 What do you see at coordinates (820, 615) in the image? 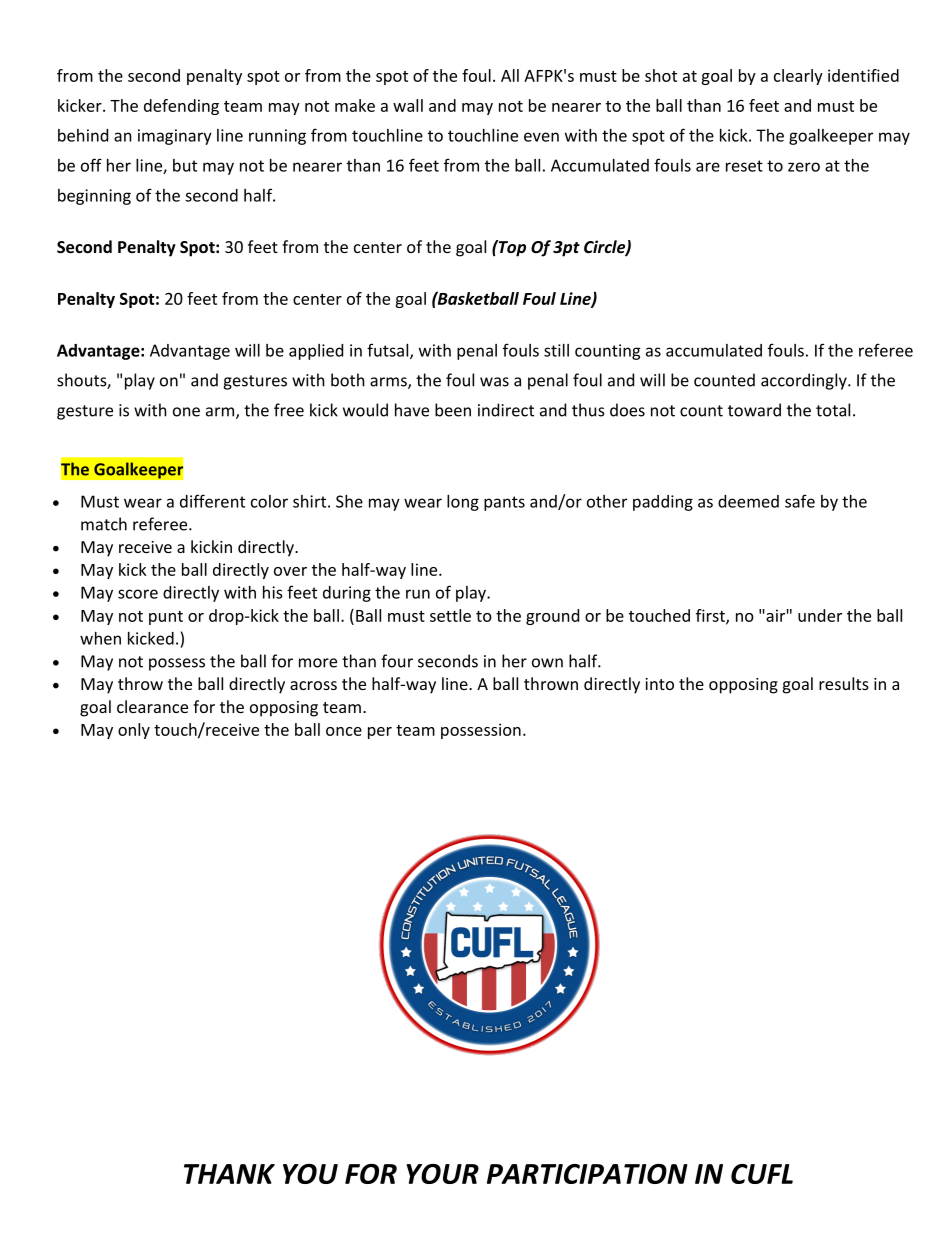
I see `under` at bounding box center [820, 615].
